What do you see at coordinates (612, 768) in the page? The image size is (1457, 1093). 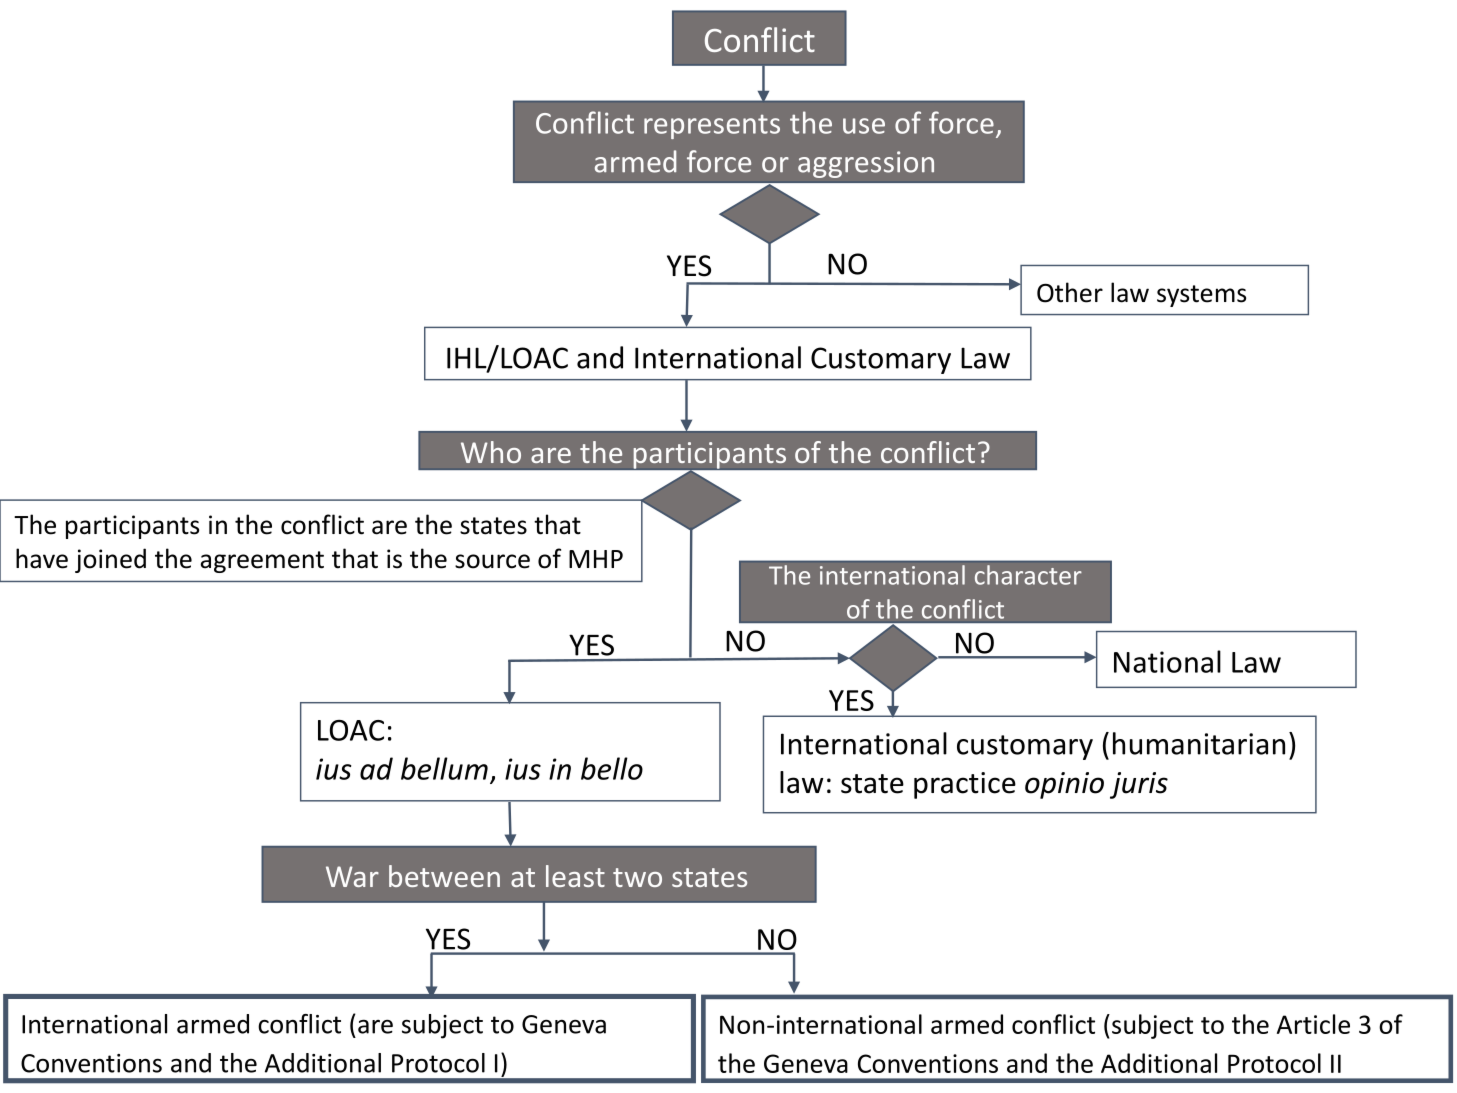 I see `bello` at bounding box center [612, 768].
